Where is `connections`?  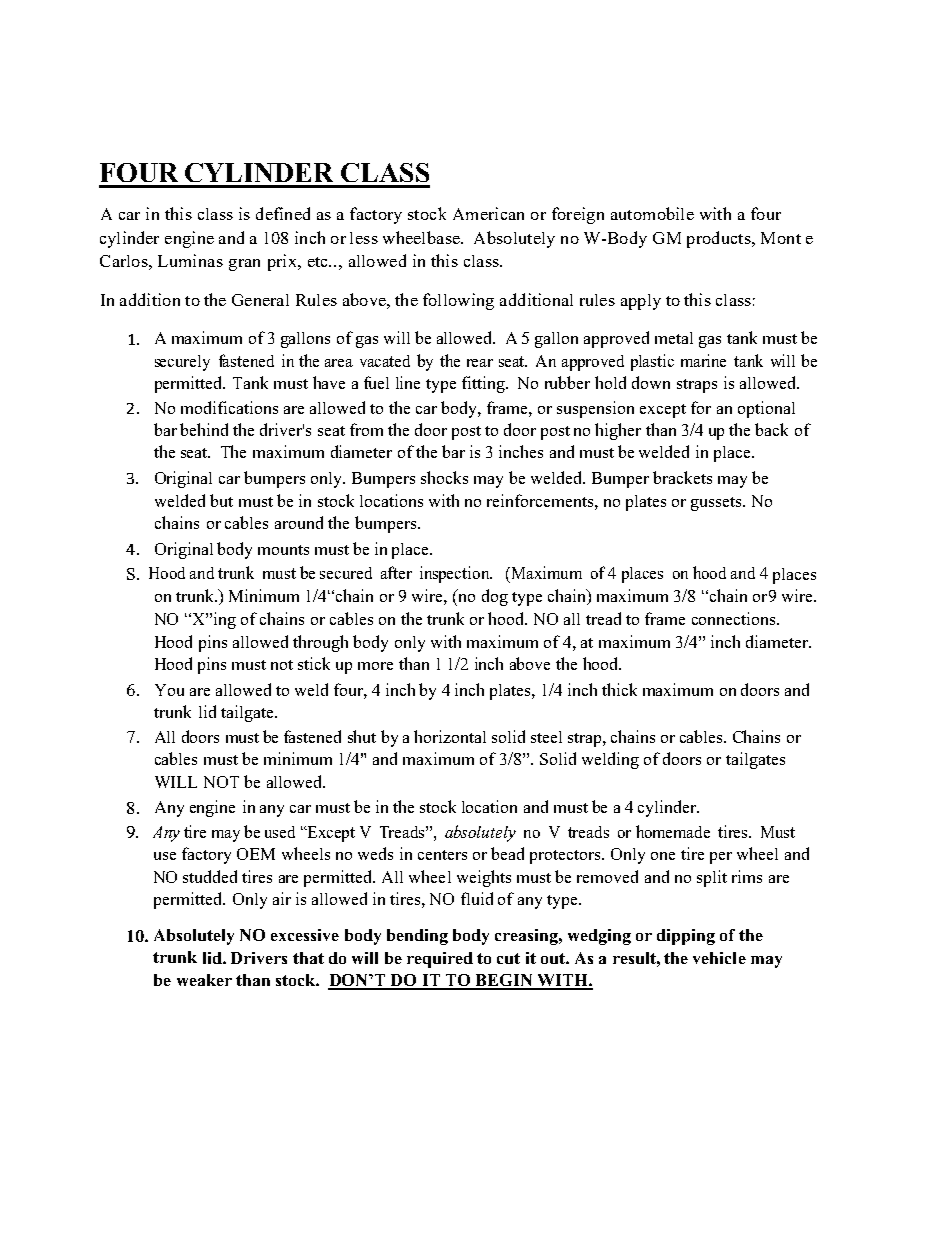
connections is located at coordinates (735, 618).
